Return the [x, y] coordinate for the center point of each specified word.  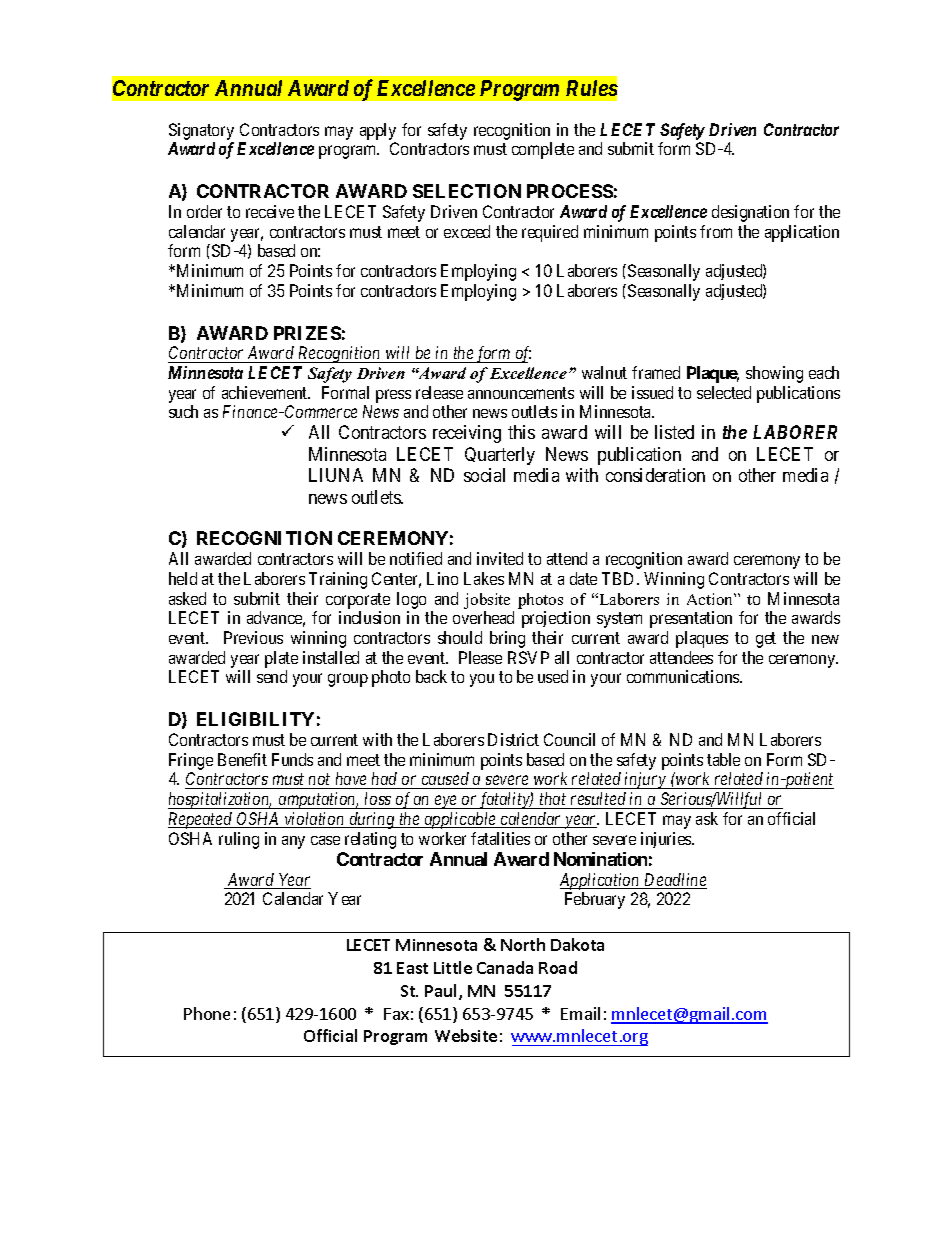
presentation [691, 619]
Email [580, 1013]
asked [187, 598]
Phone [207, 1013]
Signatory [201, 131]
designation [750, 213]
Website [466, 1035]
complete [543, 150]
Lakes [484, 578]
